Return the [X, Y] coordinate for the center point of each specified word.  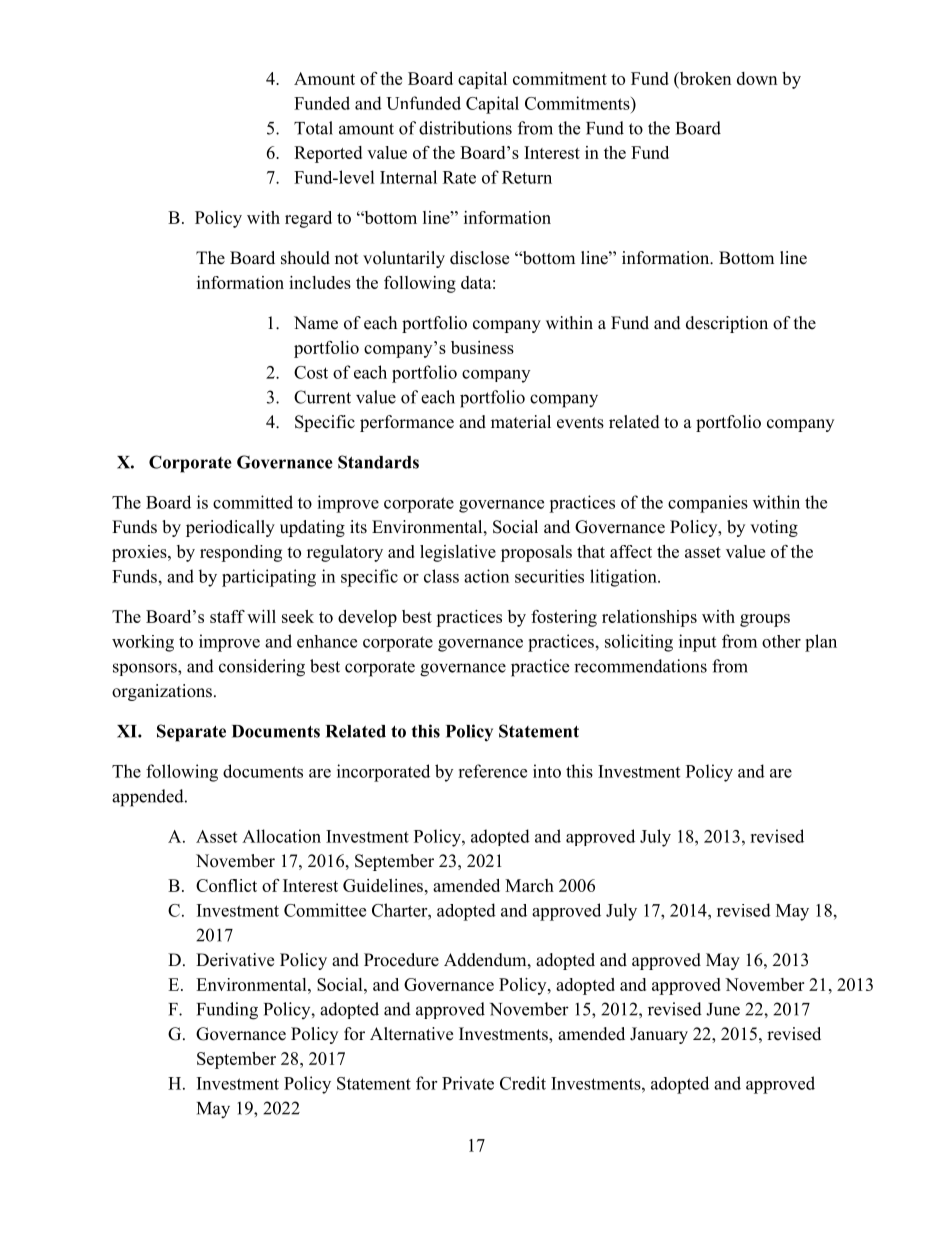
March [529, 885]
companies [708, 504]
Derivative [235, 960]
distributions [465, 128]
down [757, 78]
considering [262, 668]
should [305, 258]
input [697, 643]
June [723, 1009]
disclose [479, 258]
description [727, 324]
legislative [458, 553]
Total [313, 128]
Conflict [226, 885]
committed [253, 502]
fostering [564, 618]
